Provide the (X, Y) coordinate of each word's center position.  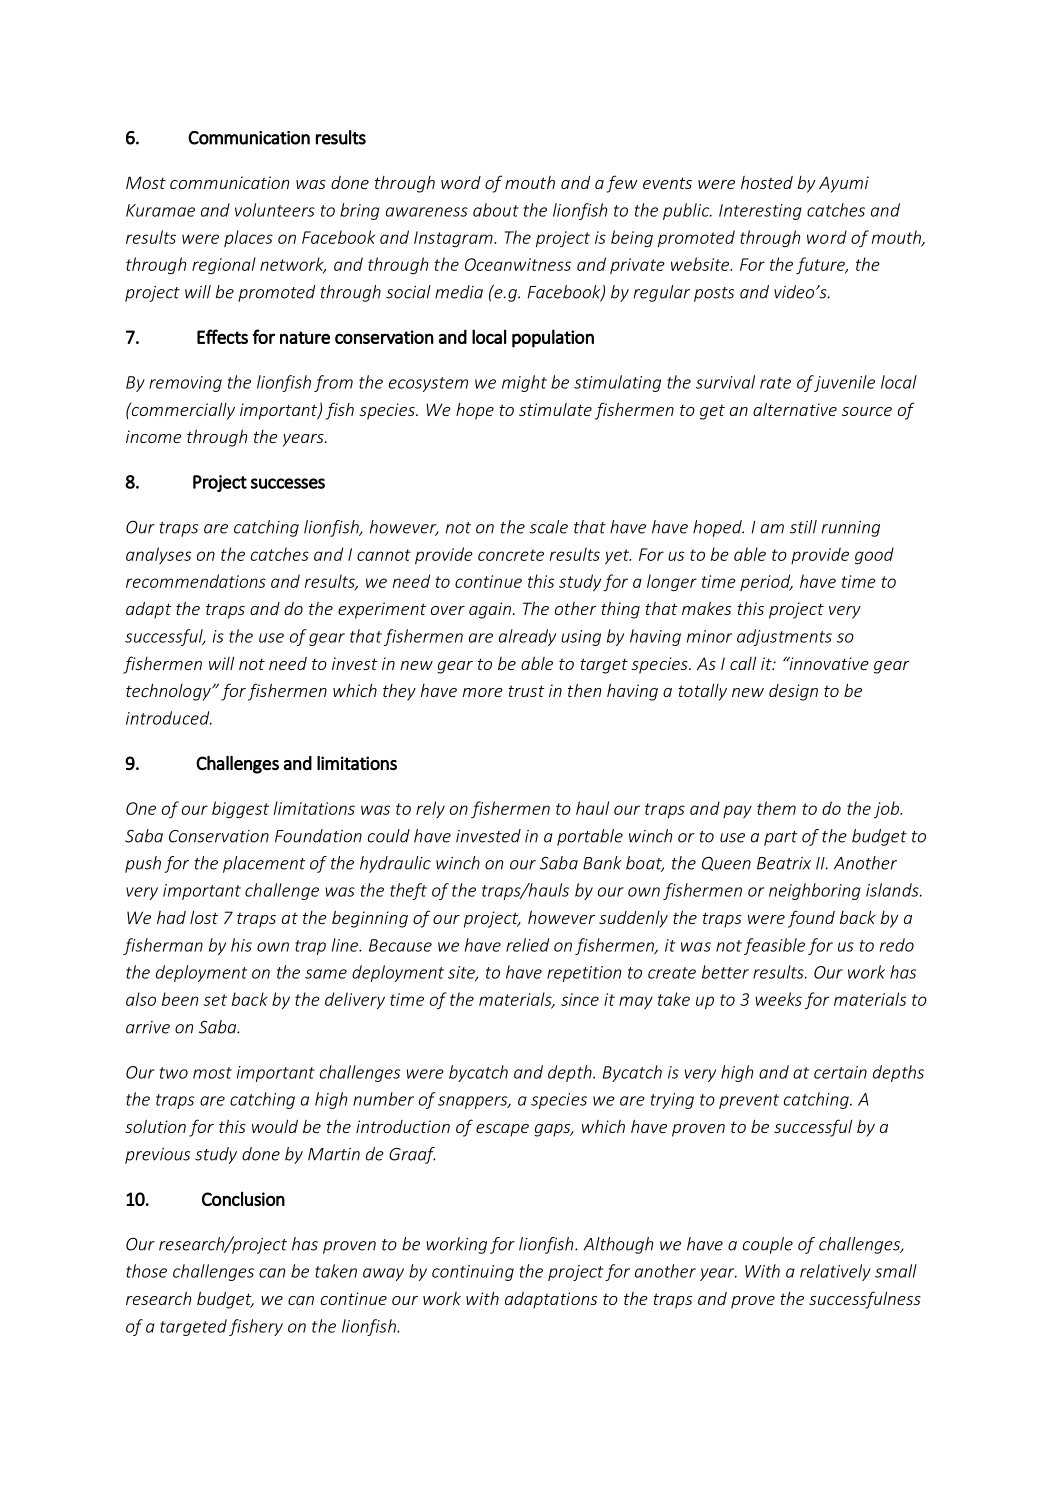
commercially (182, 411)
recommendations (196, 581)
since (580, 999)
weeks (778, 999)
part (781, 838)
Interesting (760, 212)
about (496, 210)
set (215, 1000)
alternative (795, 409)
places (248, 238)
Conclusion (243, 1198)
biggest (240, 809)
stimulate (555, 409)
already (527, 637)
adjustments (784, 637)
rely (430, 809)
